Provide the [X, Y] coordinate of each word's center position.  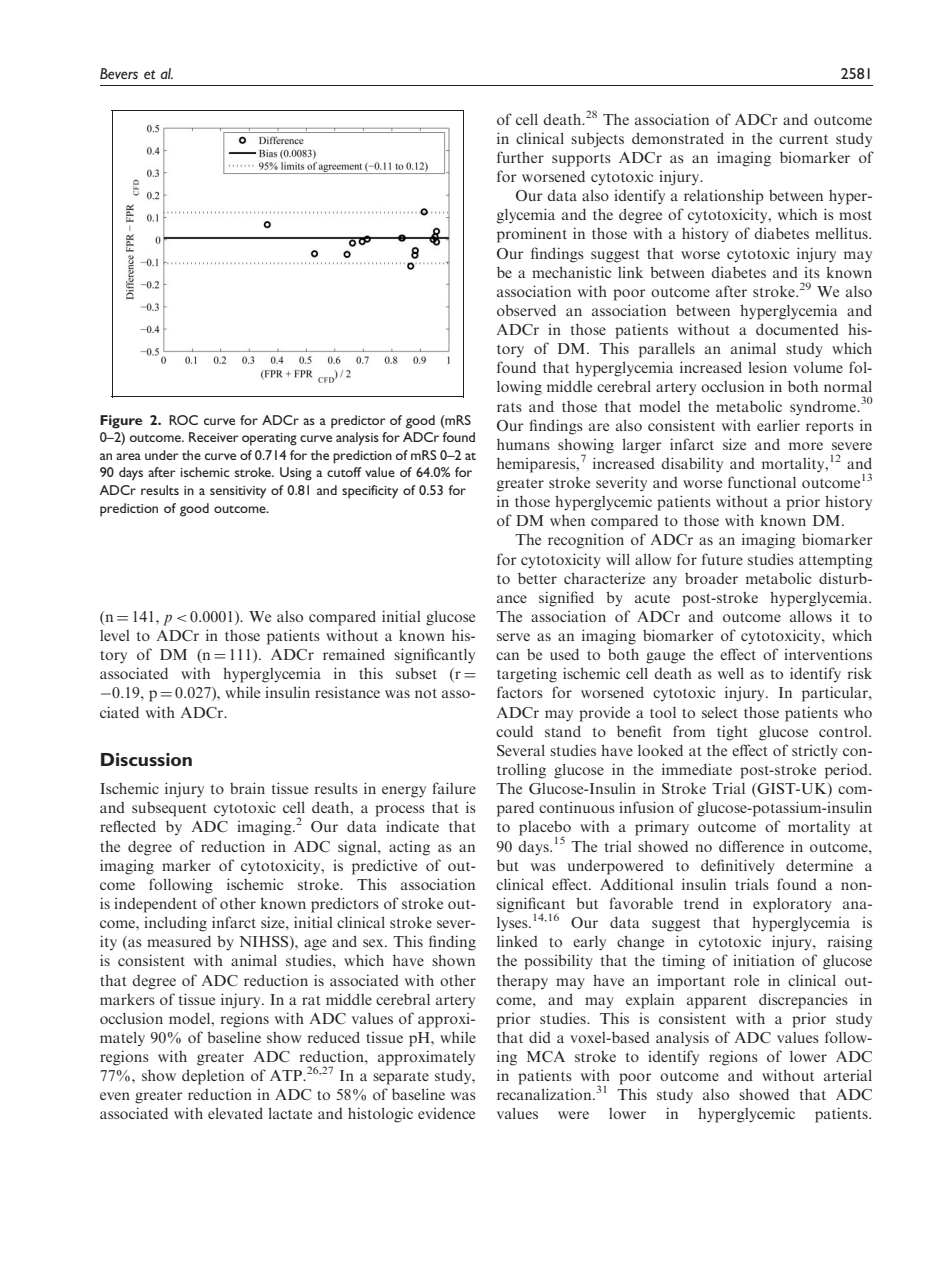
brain [247, 788]
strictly [815, 752]
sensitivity [238, 492]
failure [454, 788]
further [520, 157]
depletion [213, 1077]
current [803, 139]
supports [581, 160]
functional [762, 482]
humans [523, 444]
